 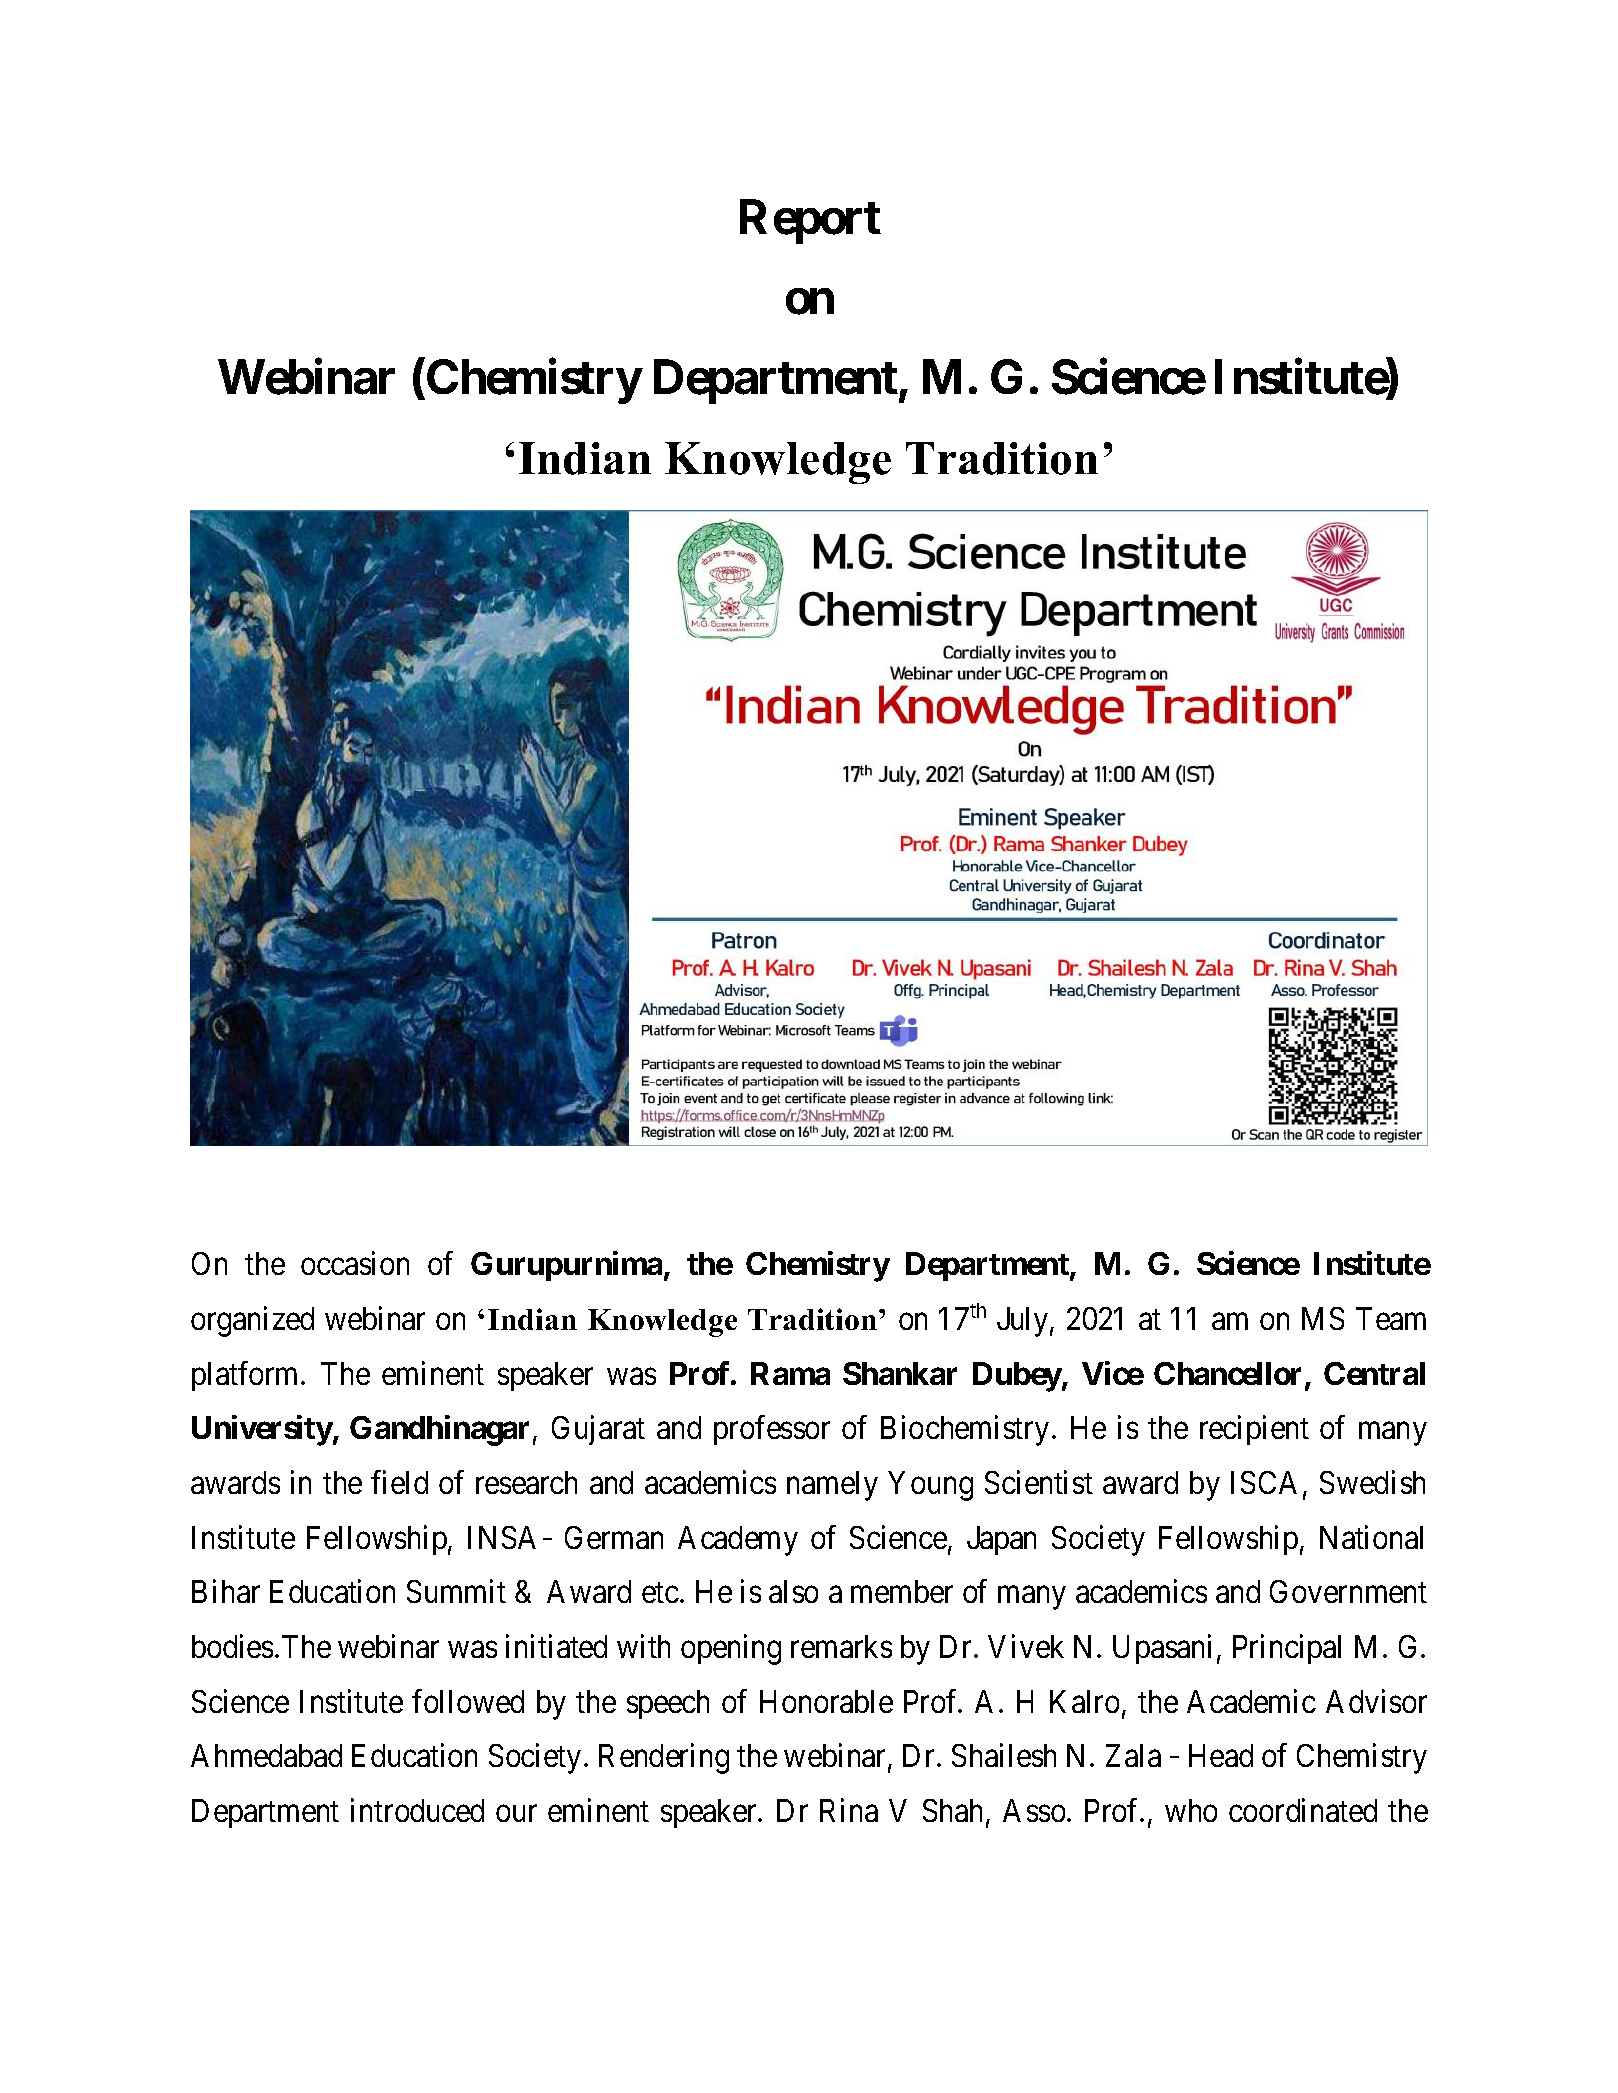 What do you see at coordinates (1254, 1430) in the screenshot?
I see `recipient` at bounding box center [1254, 1430].
